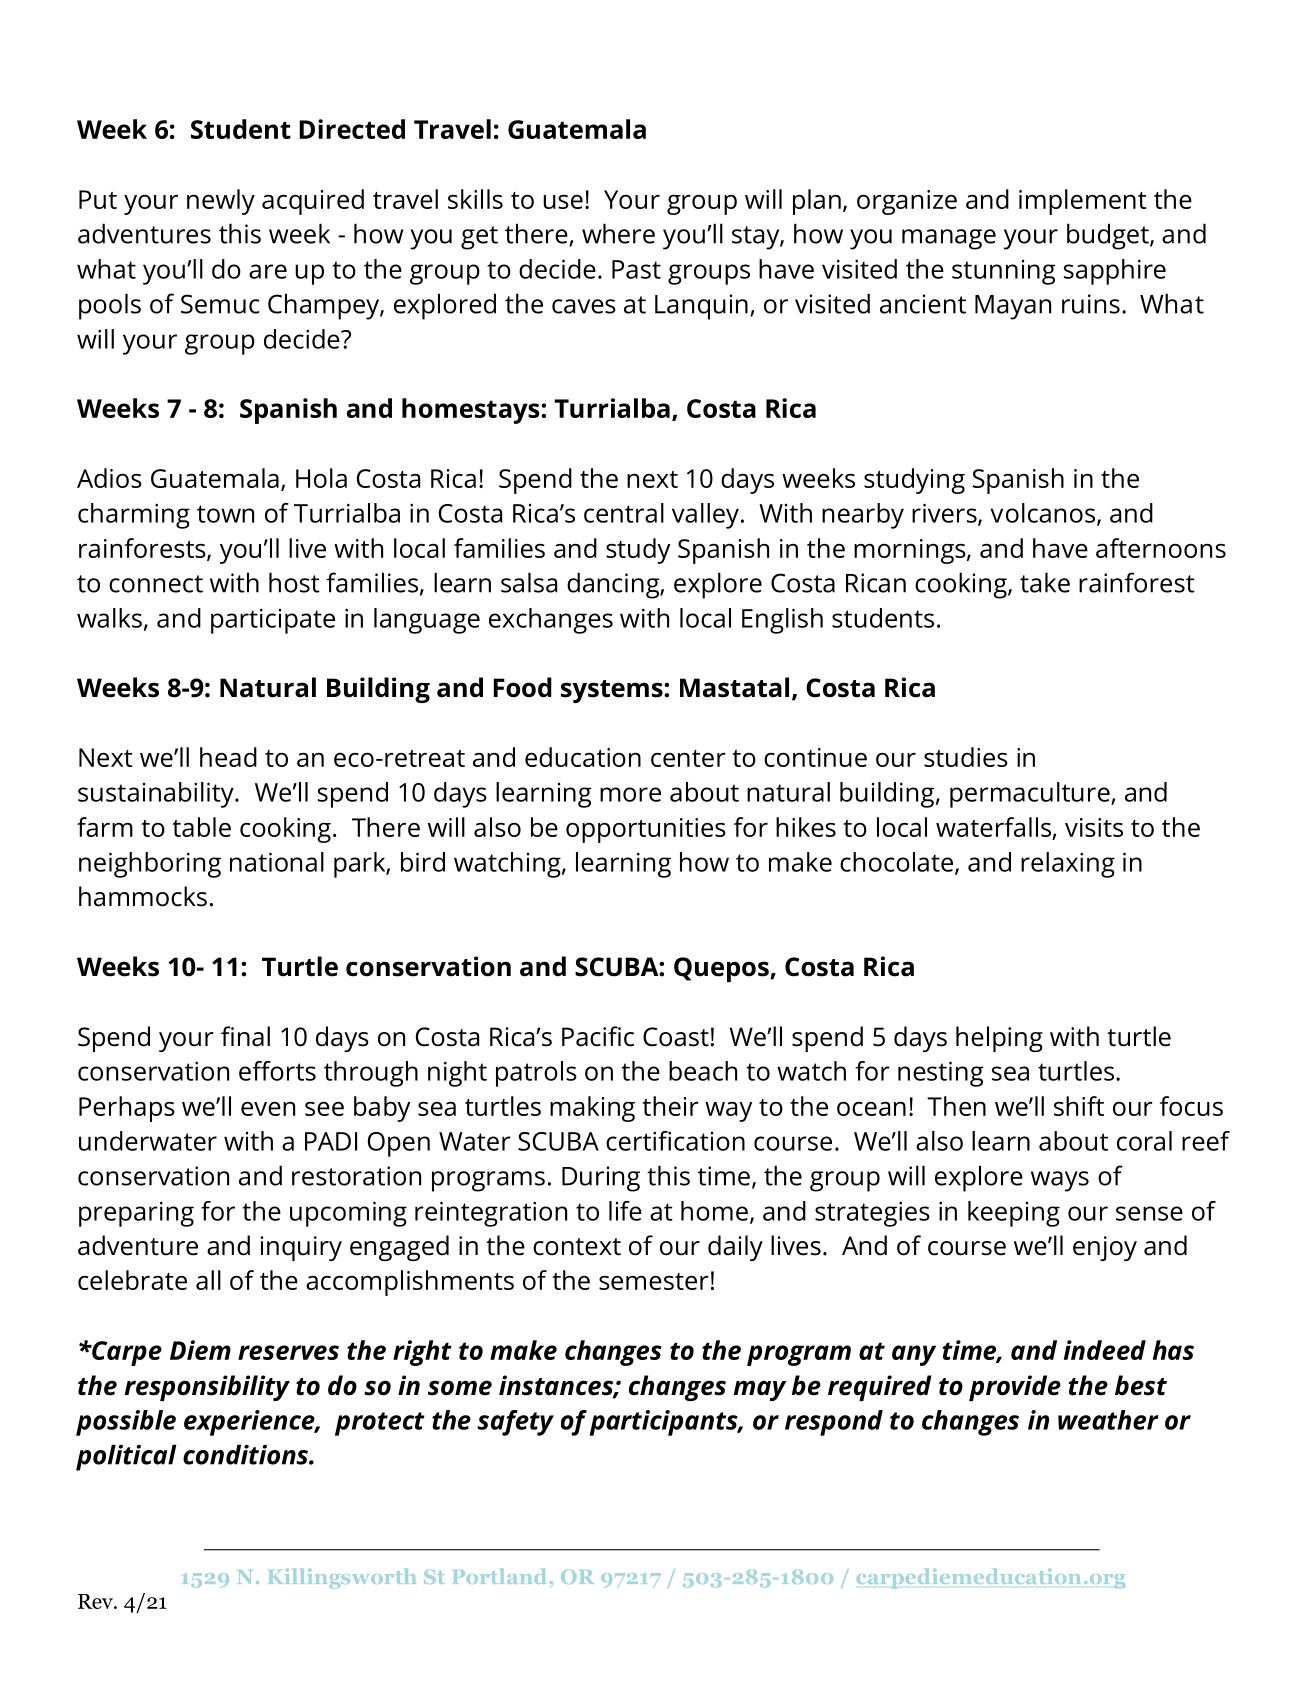  What do you see at coordinates (96, 1601) in the screenshot?
I see `Rev` at bounding box center [96, 1601].
